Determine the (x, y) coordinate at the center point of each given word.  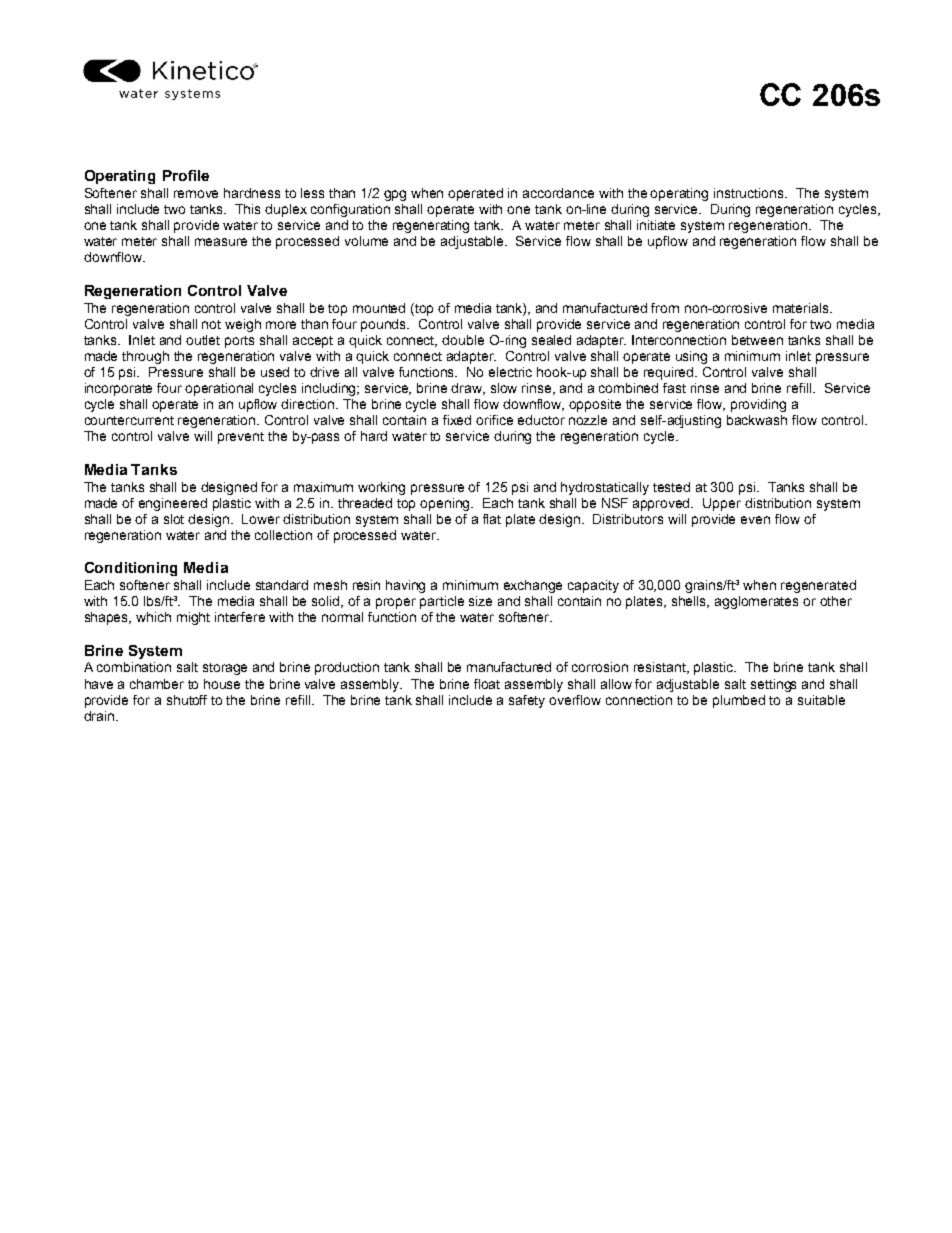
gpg (395, 195)
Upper (722, 504)
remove (196, 194)
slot (174, 519)
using (691, 357)
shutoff (187, 700)
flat (492, 519)
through (145, 357)
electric (510, 372)
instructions (750, 193)
